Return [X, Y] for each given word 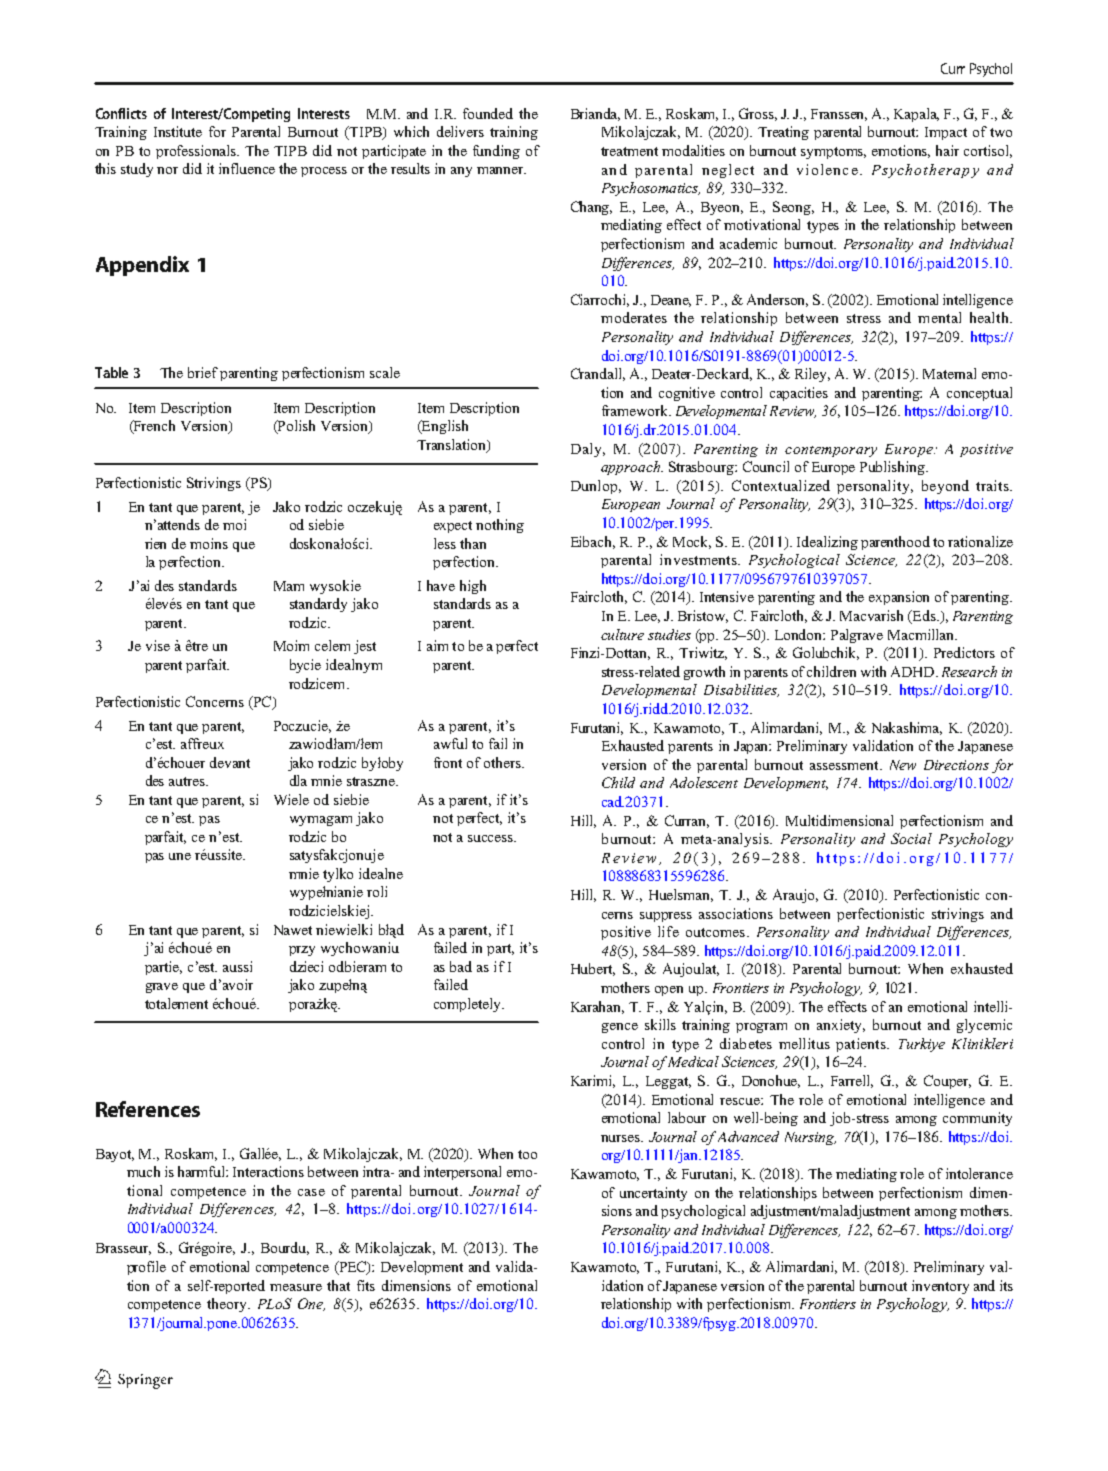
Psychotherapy [925, 171]
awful [450, 743]
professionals [197, 152]
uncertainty [653, 1194]
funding [496, 152]
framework [636, 410]
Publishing [894, 468]
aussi [237, 966]
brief [203, 372]
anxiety [841, 1026]
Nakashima [907, 728]
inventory [940, 1287]
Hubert [593, 969]
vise [158, 645]
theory [228, 1305]
